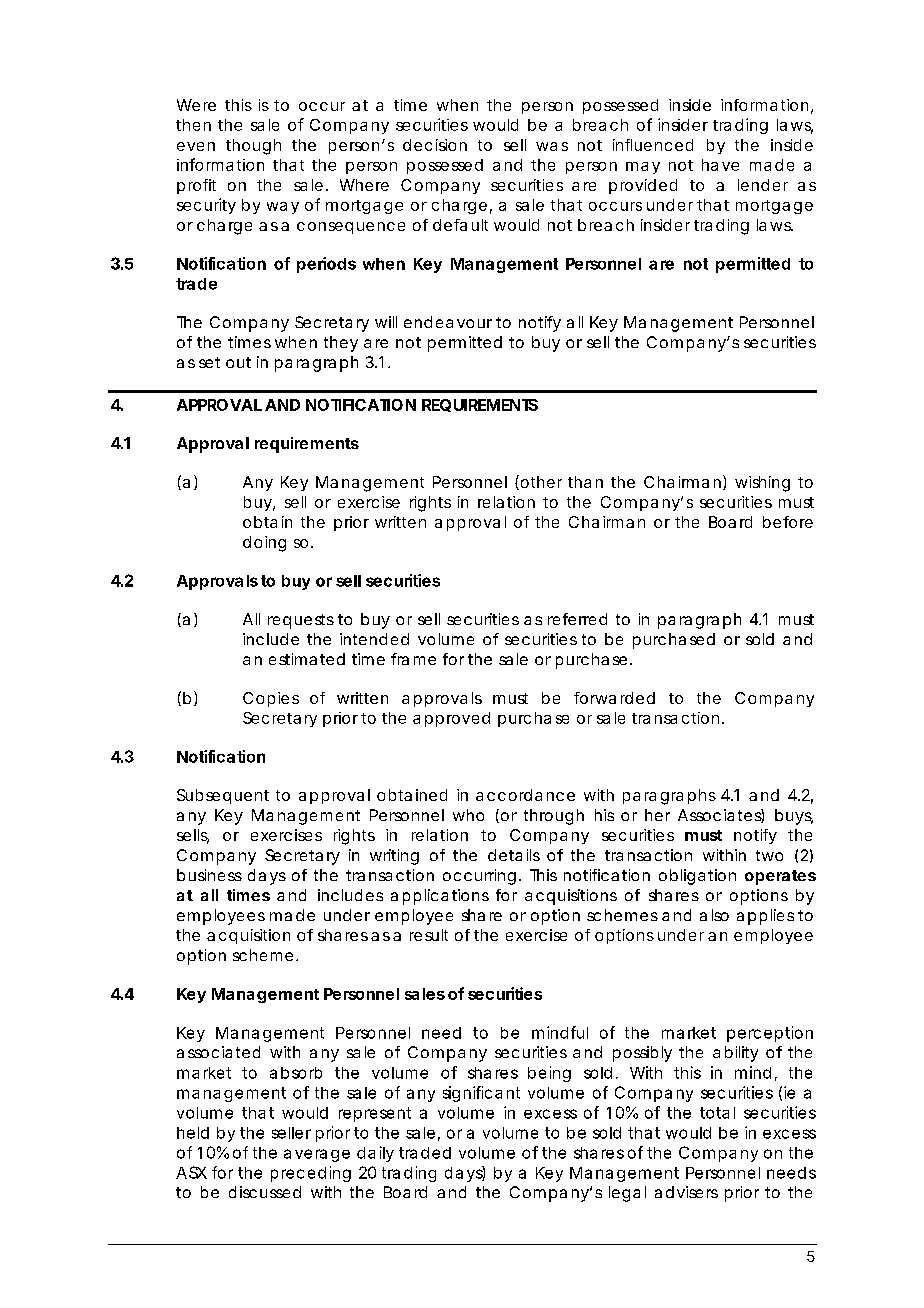 Image resolution: width=924 pixels, height=1308 pixels. I want to click on have, so click(720, 165).
